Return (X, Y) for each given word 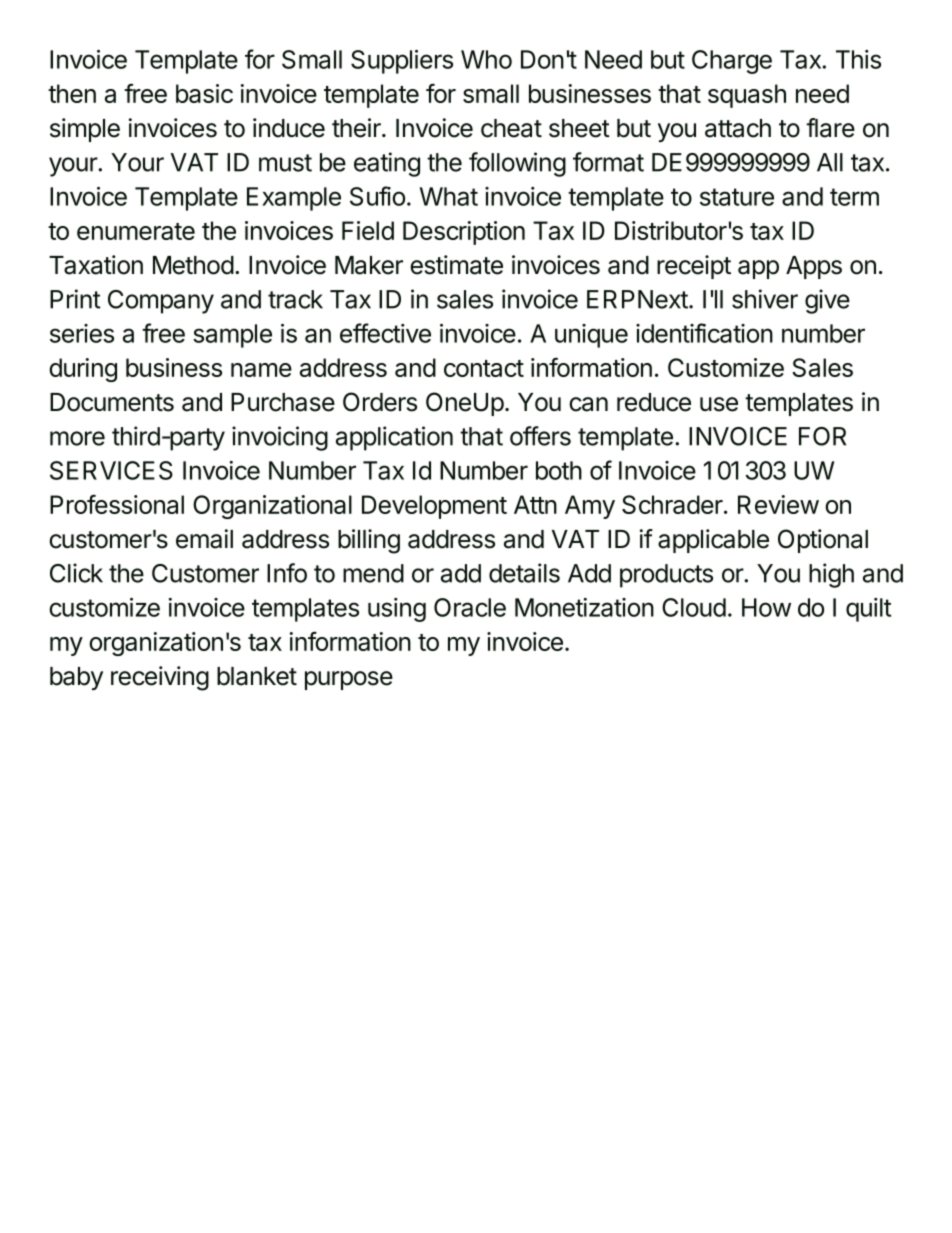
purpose (349, 680)
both (559, 470)
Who (486, 59)
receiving (160, 678)
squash (747, 96)
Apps (814, 267)
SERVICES (111, 470)
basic (204, 93)
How (766, 607)
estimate (456, 265)
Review (778, 504)
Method (193, 265)
